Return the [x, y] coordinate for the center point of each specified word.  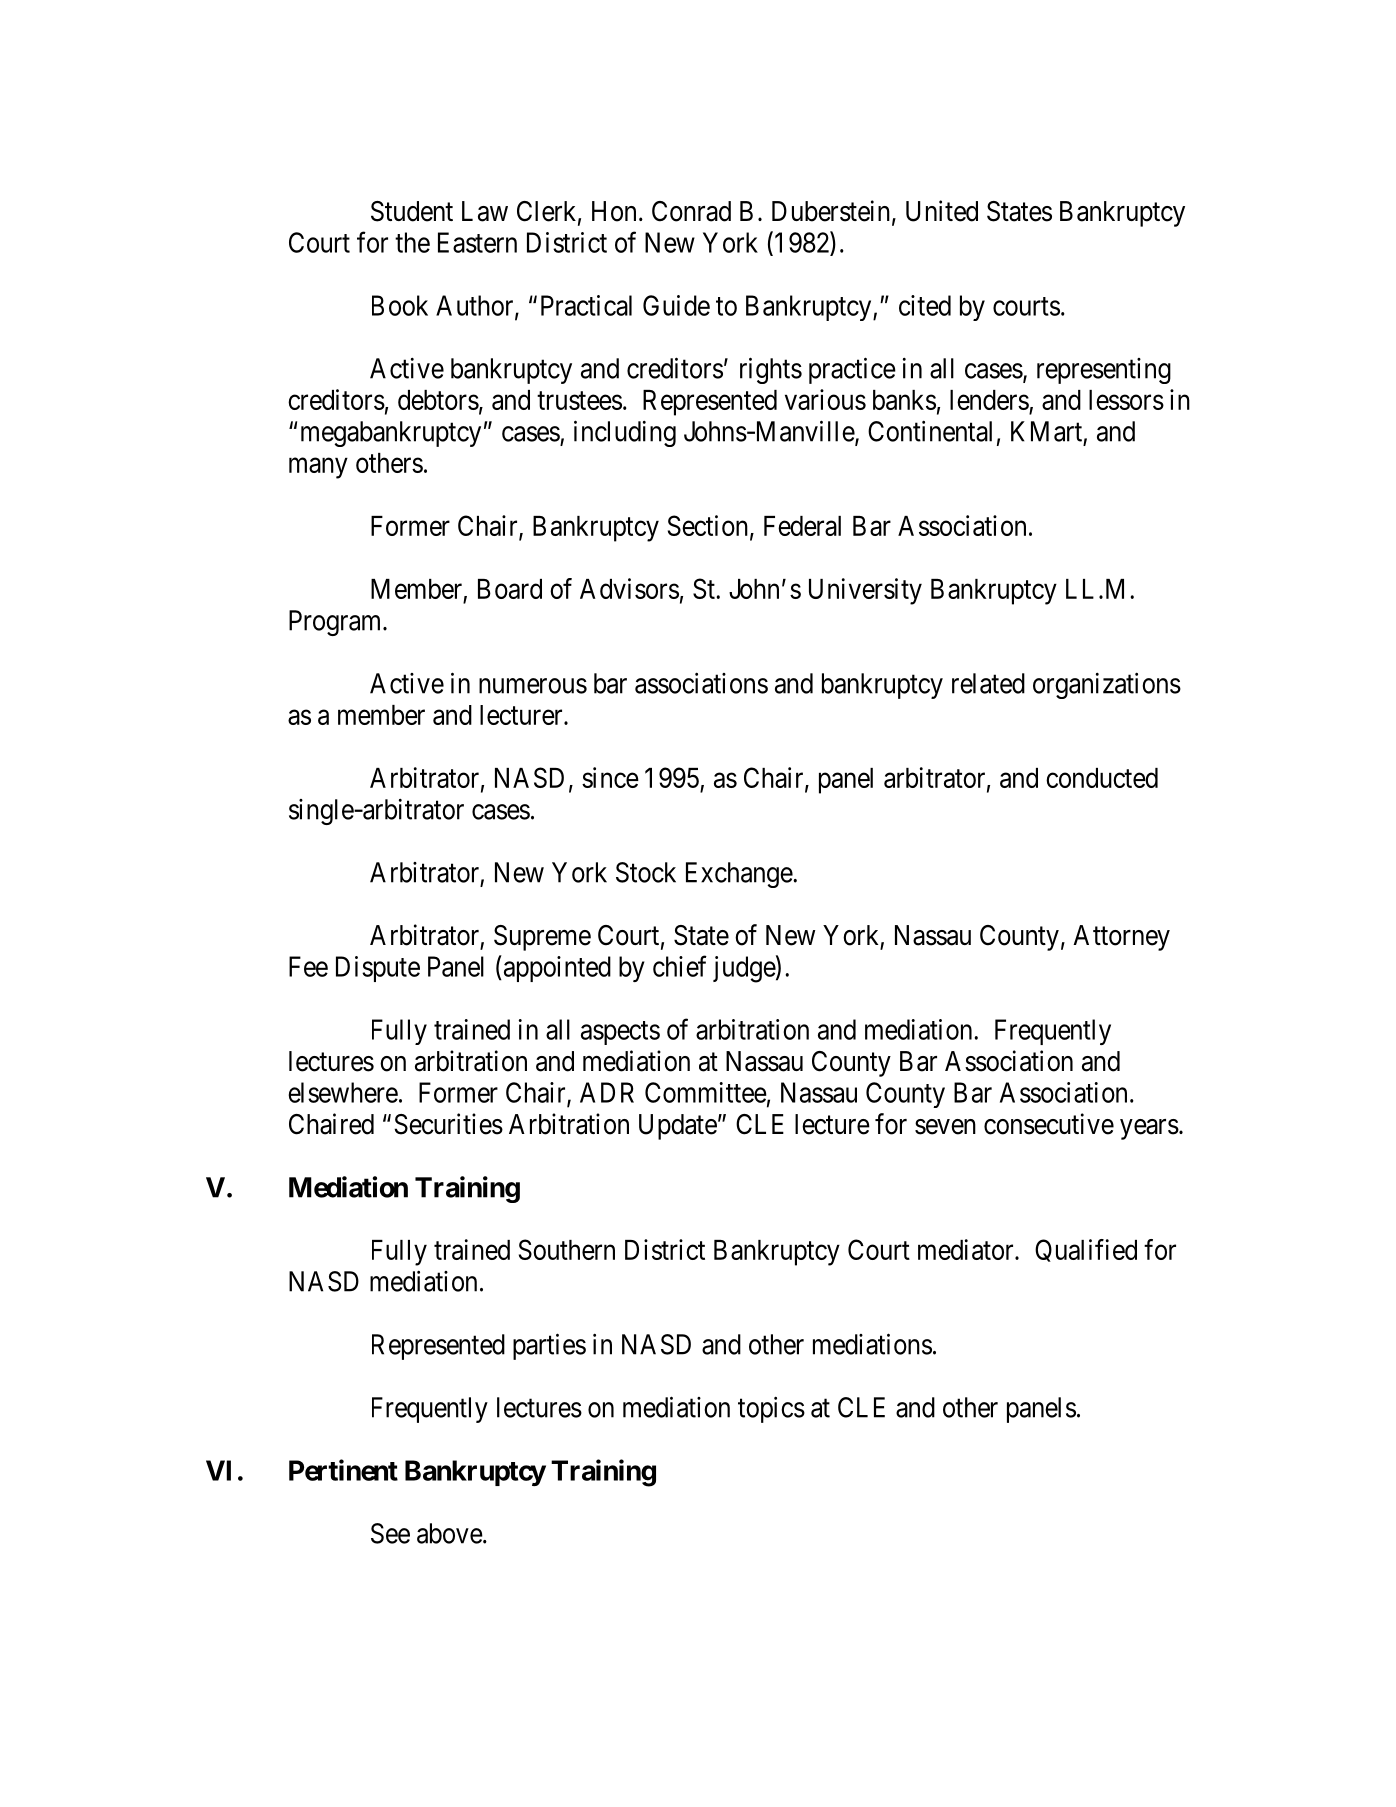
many [318, 468]
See [390, 1533]
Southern [567, 1249]
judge [744, 969]
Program [336, 623]
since [610, 777]
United [942, 211]
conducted [1102, 778]
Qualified [1086, 1250]
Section [708, 525]
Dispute [378, 969]
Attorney [1121, 938]
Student [412, 211]
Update [678, 1127]
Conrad [691, 211]
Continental [930, 431]
